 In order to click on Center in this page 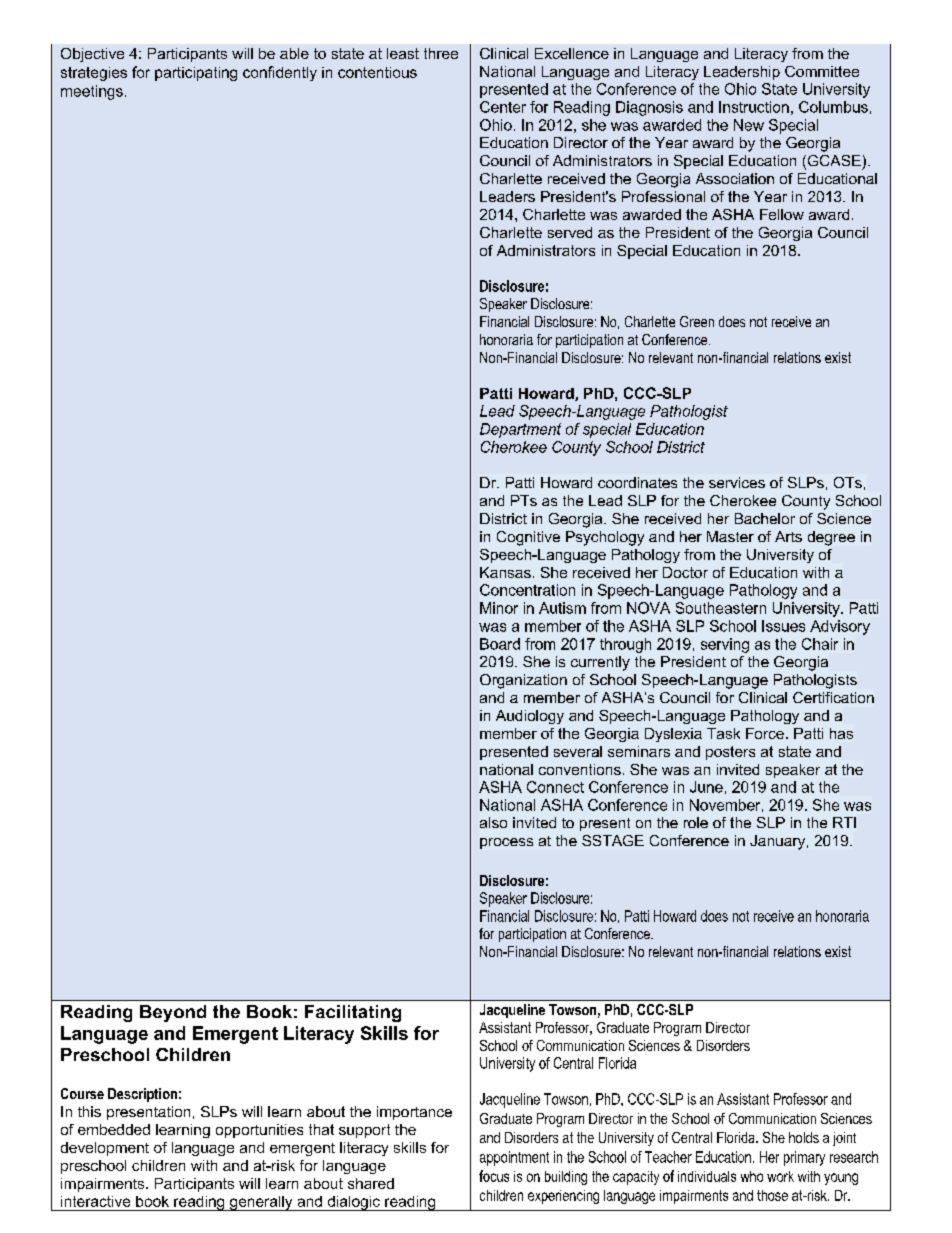, I will do `click(503, 107)`.
